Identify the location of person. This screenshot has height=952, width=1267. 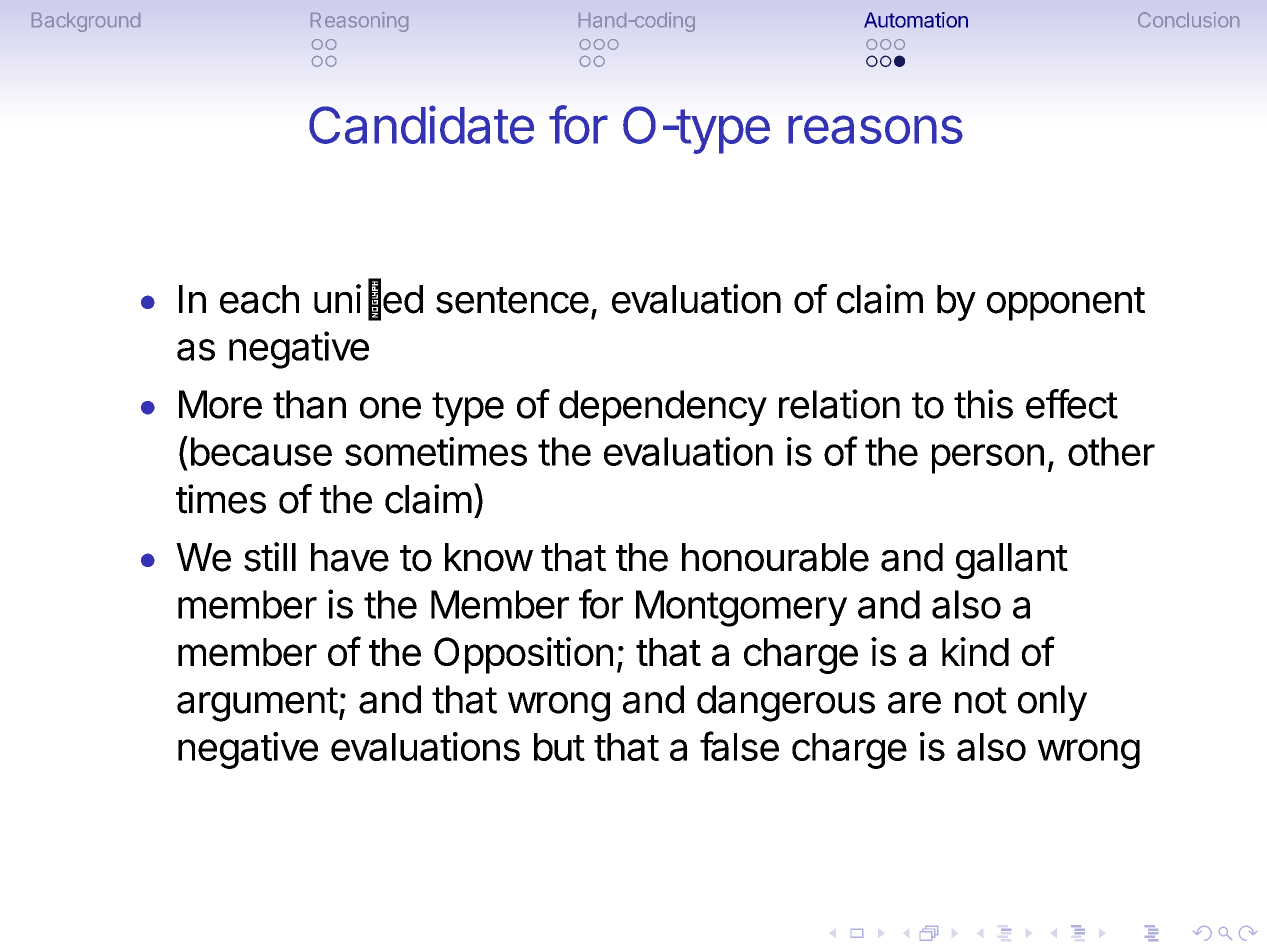
(988, 459).
